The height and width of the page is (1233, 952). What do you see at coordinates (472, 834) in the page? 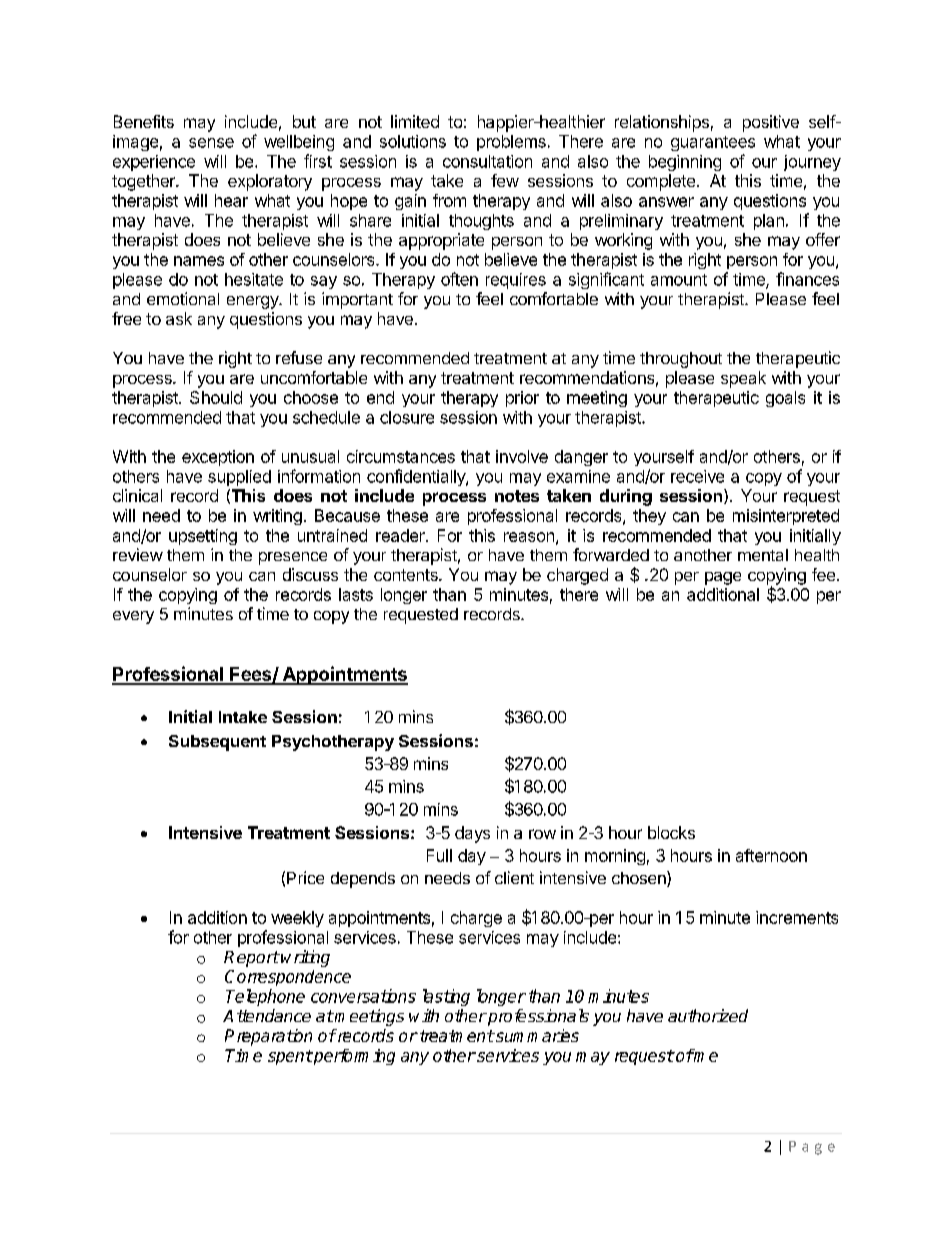
I see `days` at bounding box center [472, 834].
